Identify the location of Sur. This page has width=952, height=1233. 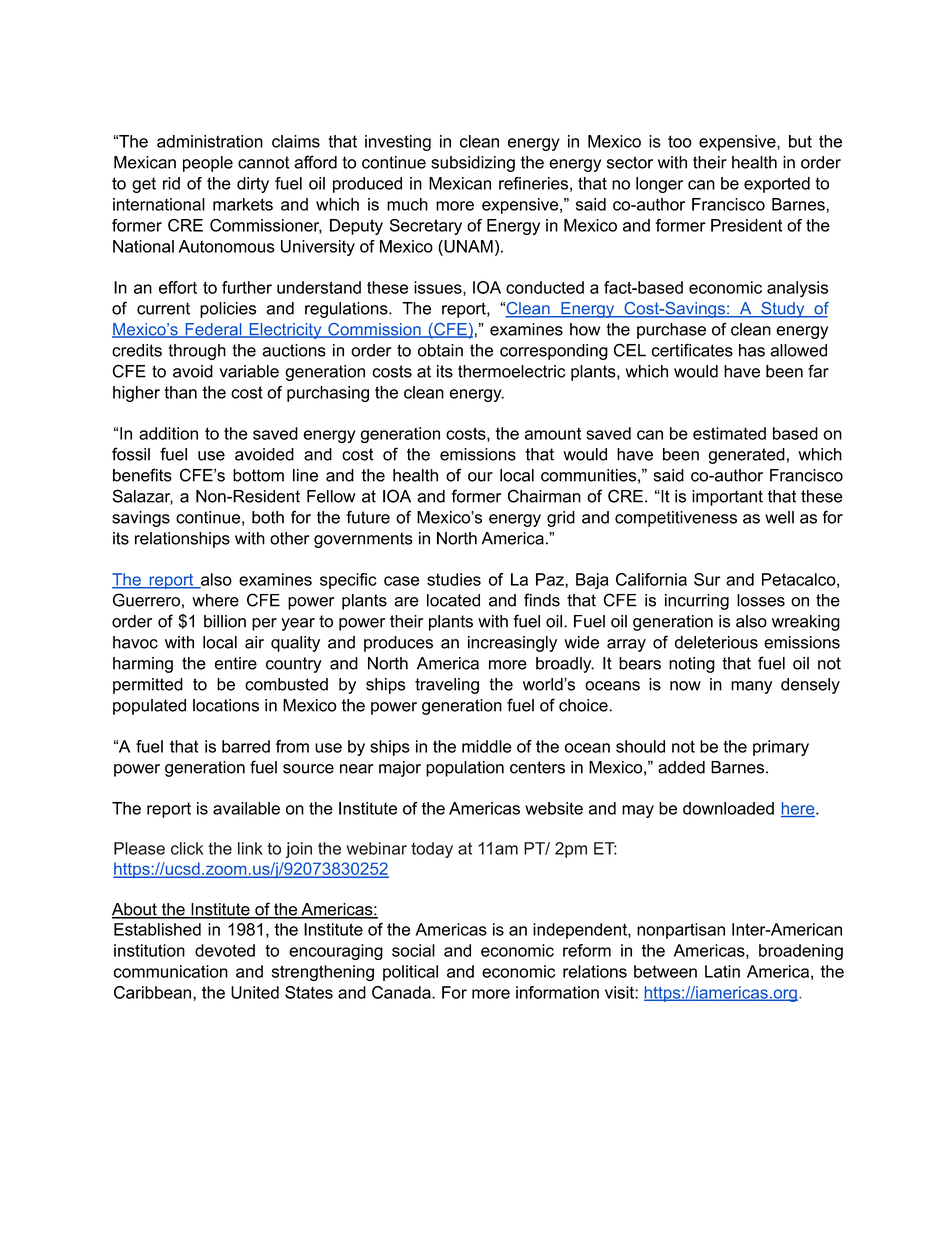
(707, 579).
